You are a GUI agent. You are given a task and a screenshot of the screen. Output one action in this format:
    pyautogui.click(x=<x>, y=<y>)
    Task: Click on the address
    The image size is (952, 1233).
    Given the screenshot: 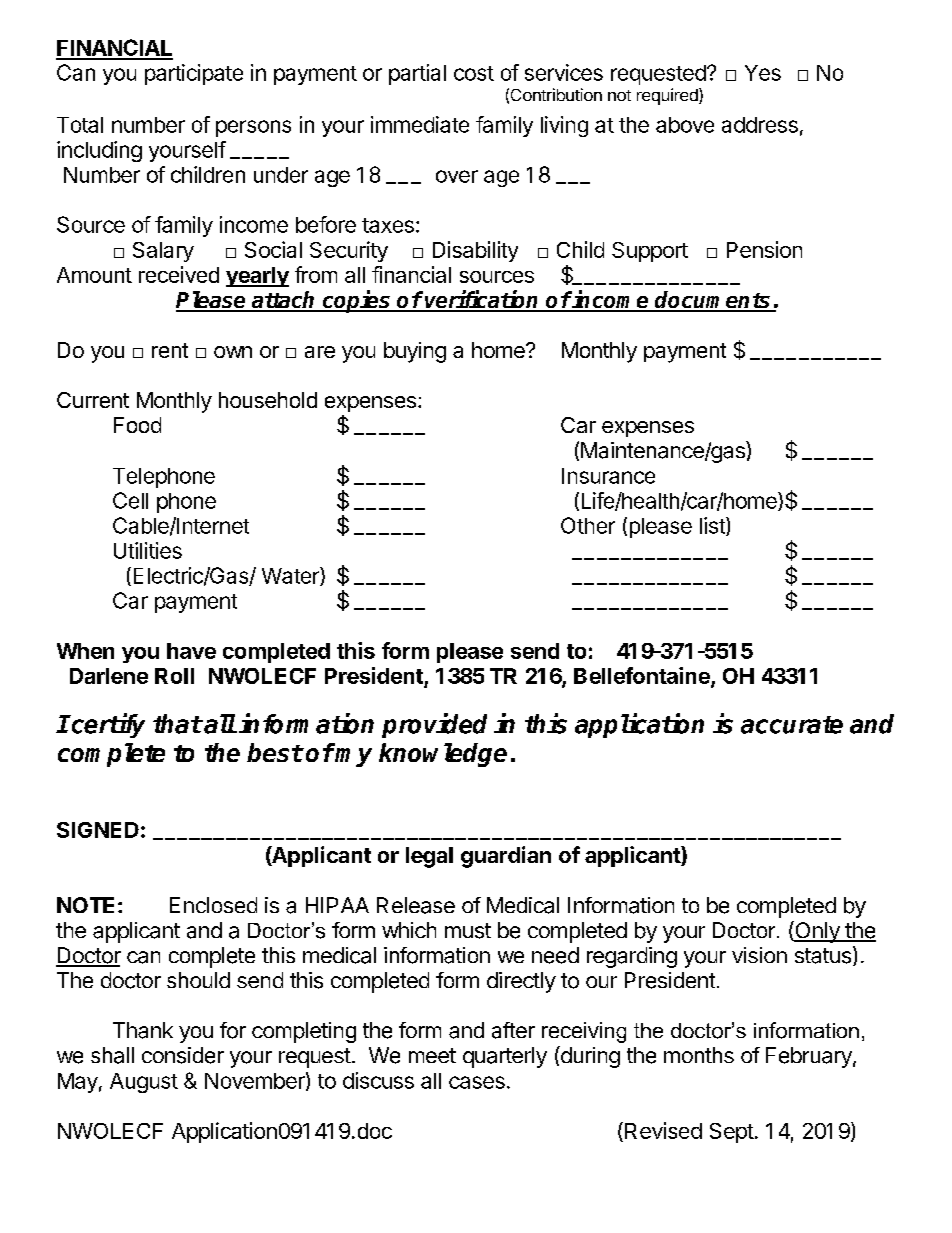 What is the action you would take?
    pyautogui.click(x=760, y=125)
